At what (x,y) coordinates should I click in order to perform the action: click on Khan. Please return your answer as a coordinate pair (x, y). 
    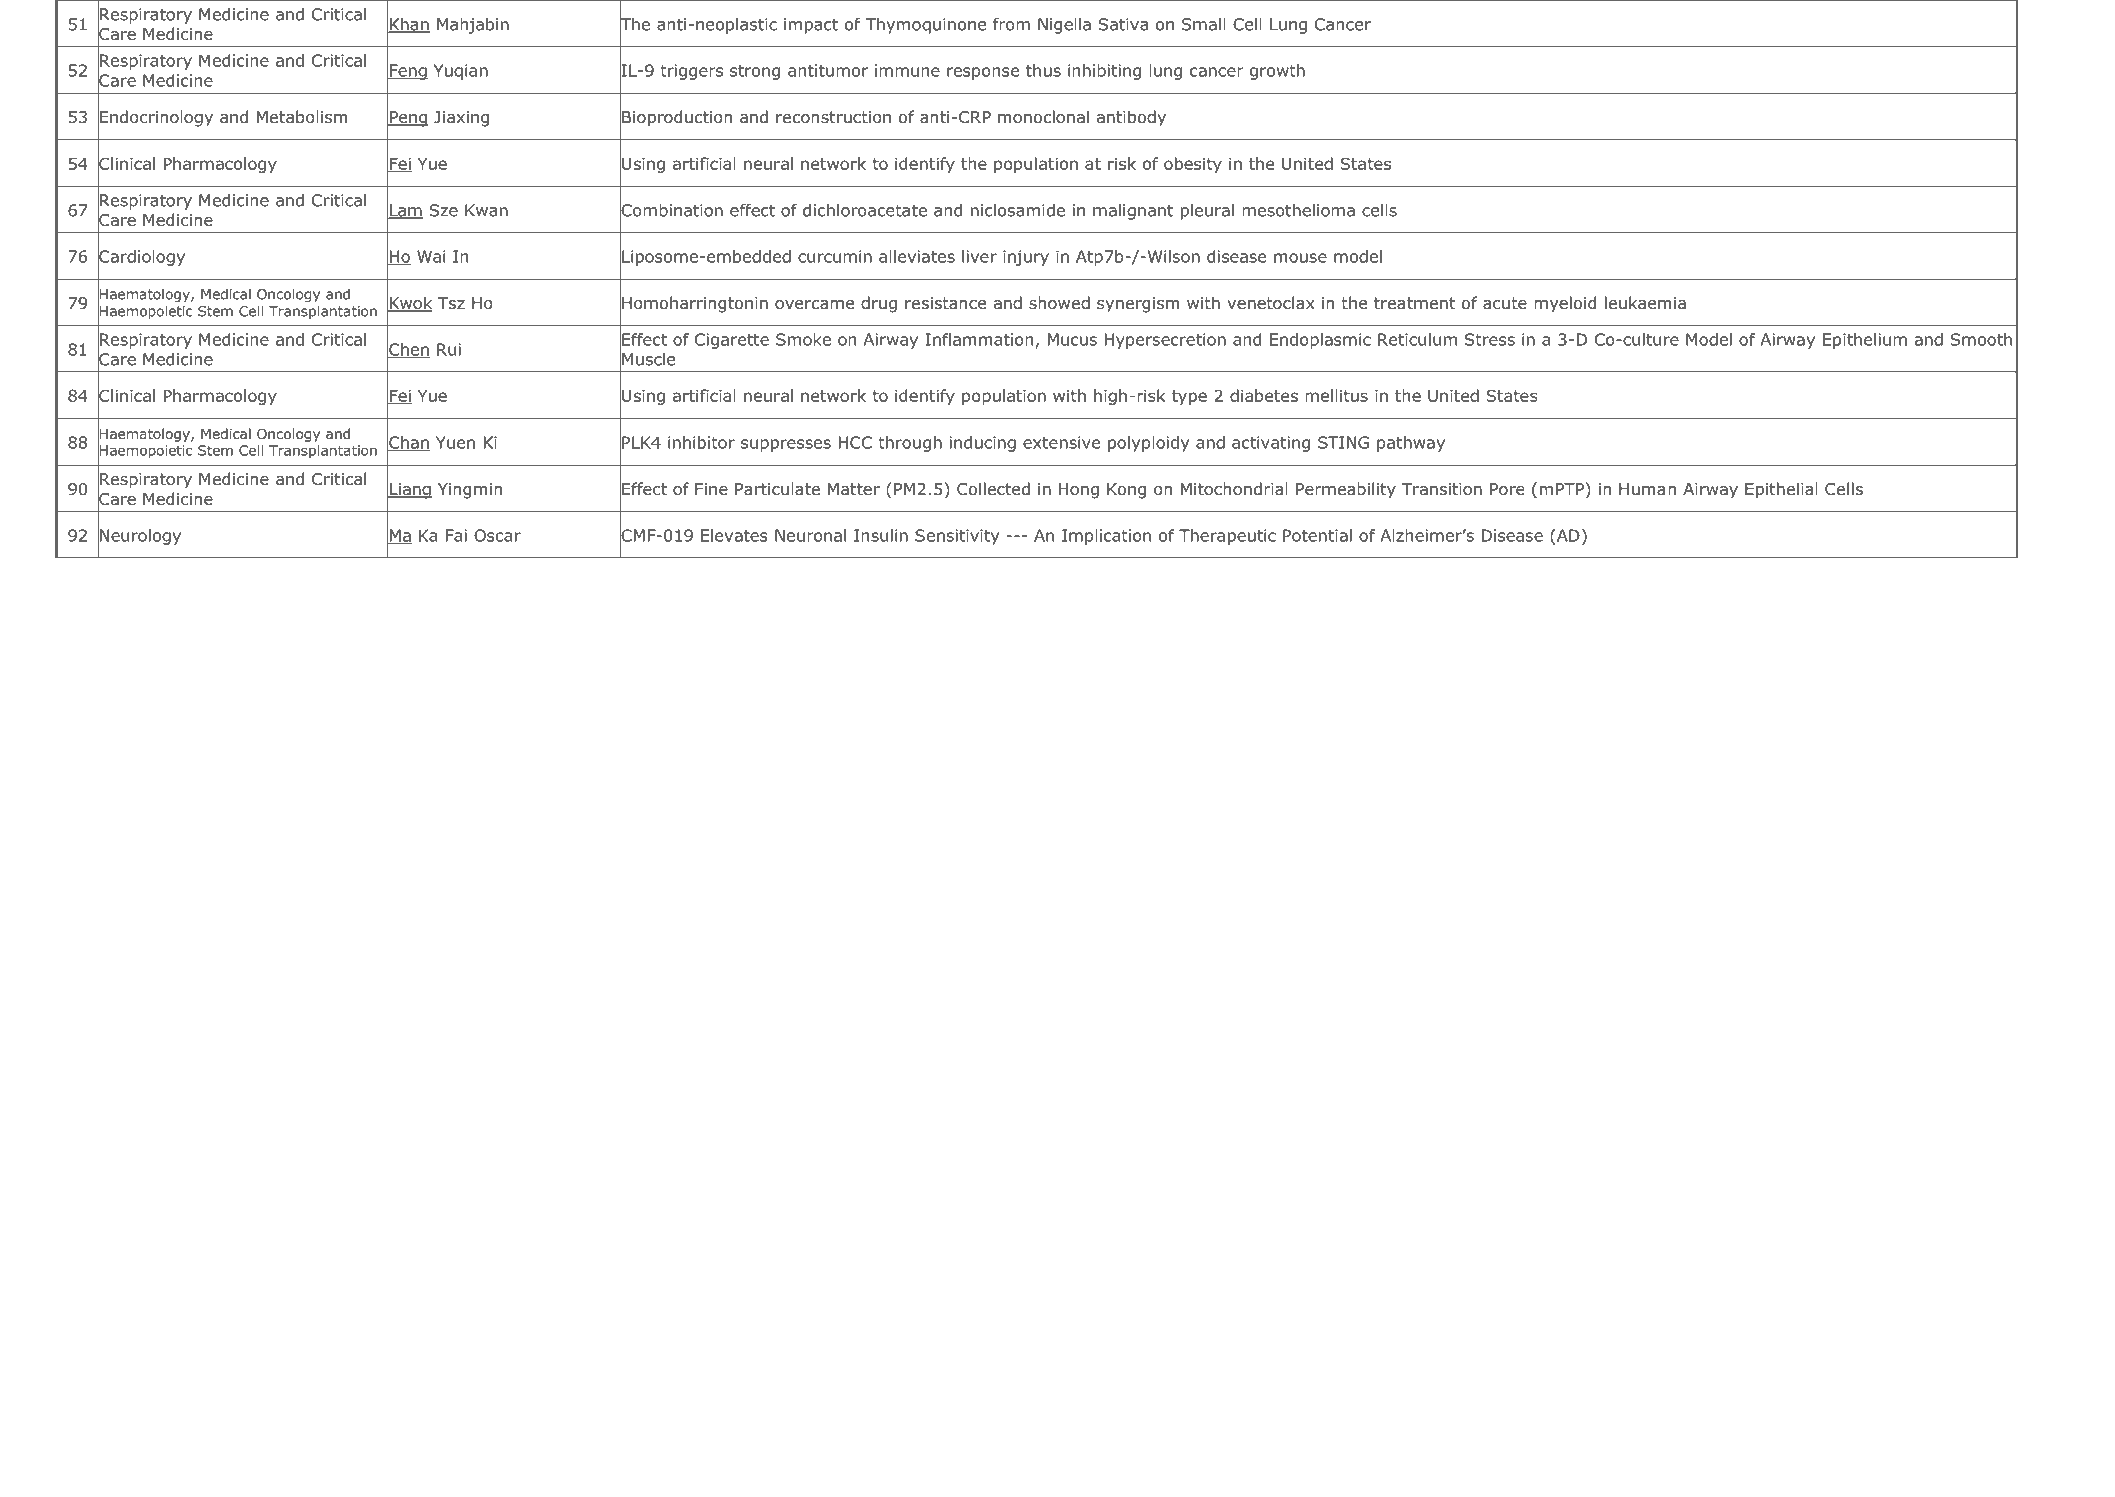
    Looking at the image, I should click on (409, 25).
